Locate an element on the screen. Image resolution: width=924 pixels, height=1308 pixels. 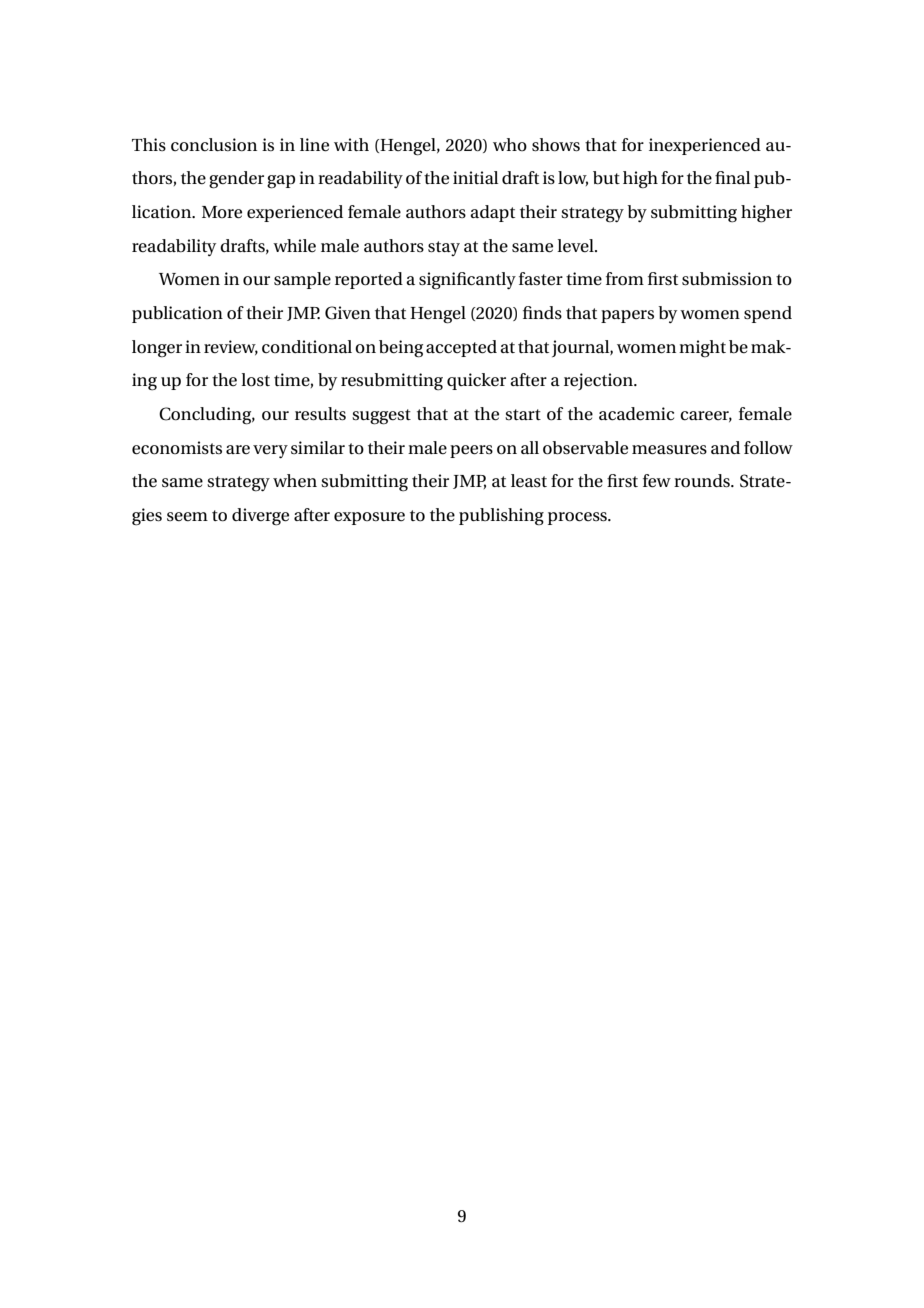
rounds is located at coordinates (703, 481).
